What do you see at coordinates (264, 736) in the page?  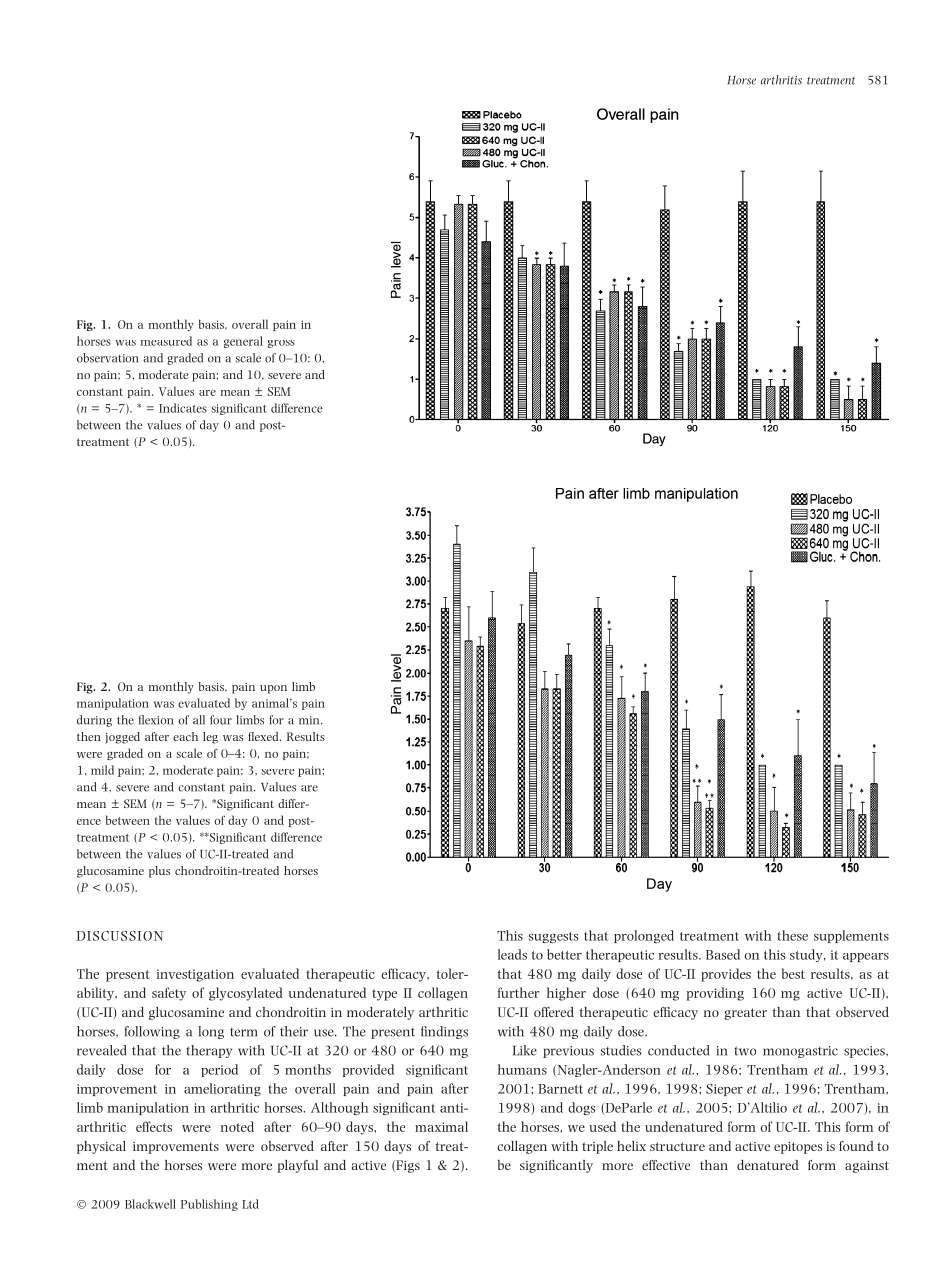 I see `flexed` at bounding box center [264, 736].
